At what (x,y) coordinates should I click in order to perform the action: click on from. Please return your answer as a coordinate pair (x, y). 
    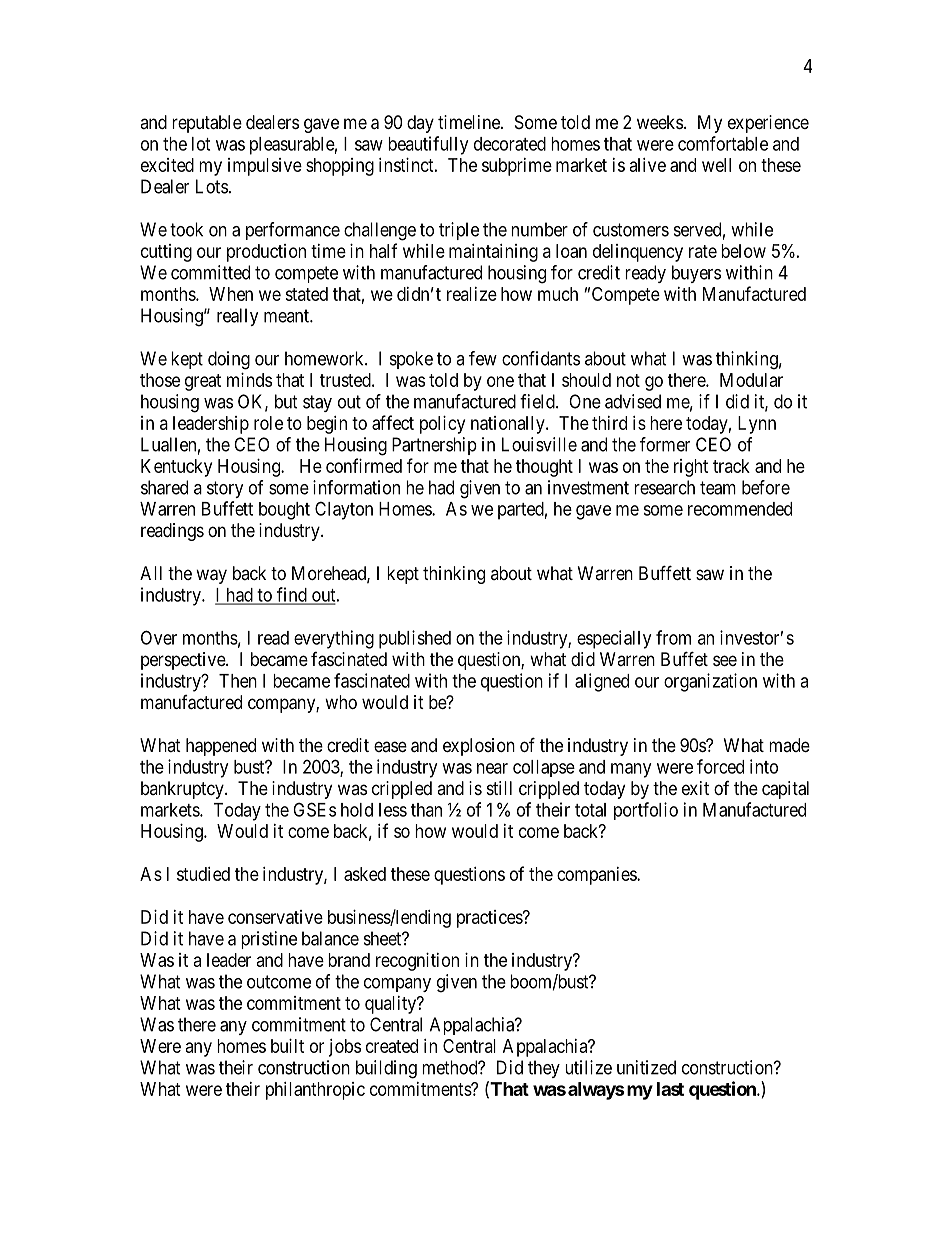
    Looking at the image, I should click on (673, 637).
